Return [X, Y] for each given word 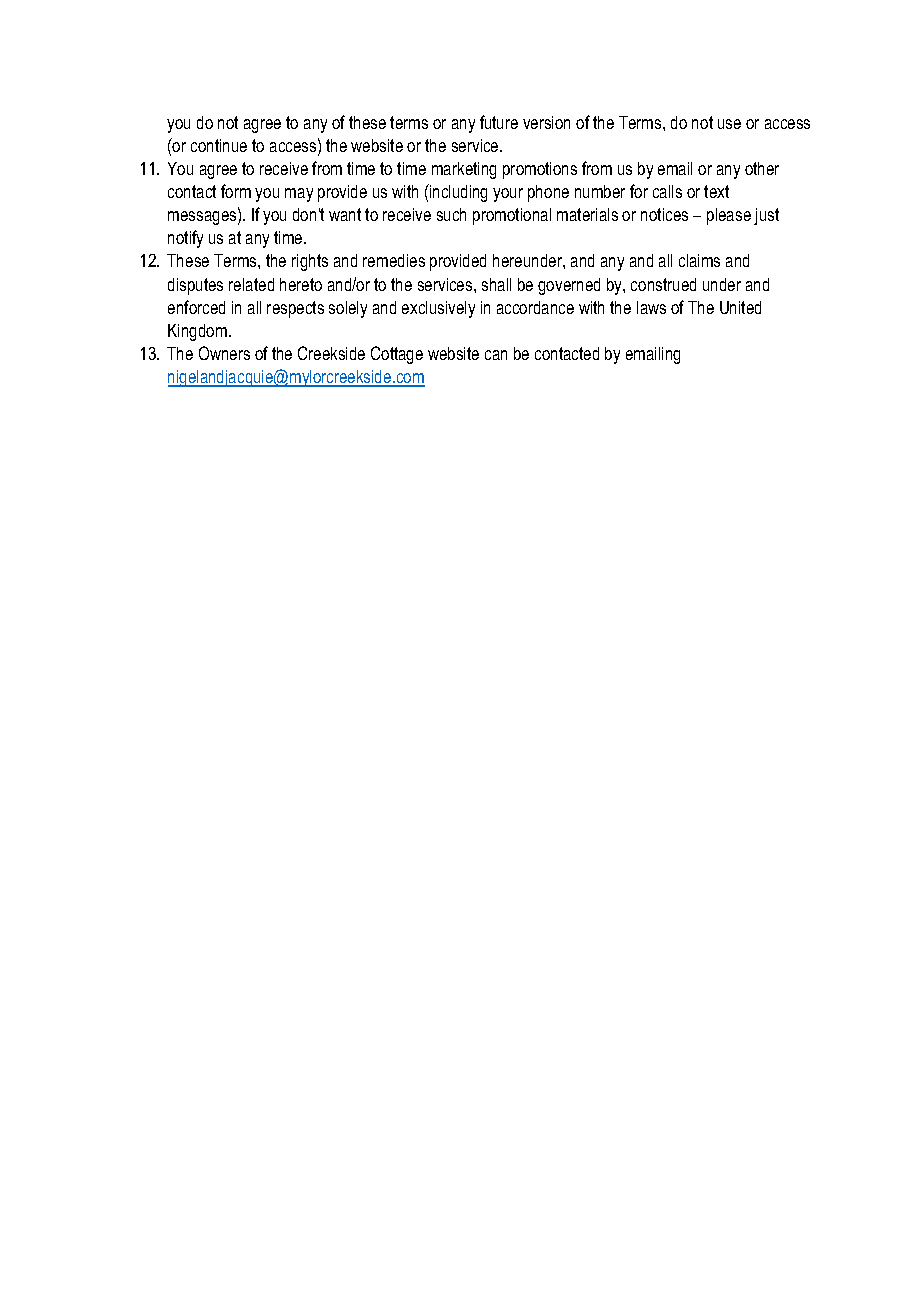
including [457, 193]
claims [699, 260]
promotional [512, 216]
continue [219, 145]
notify [185, 239]
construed [663, 284]
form [236, 191]
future [499, 122]
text [716, 191]
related [251, 284]
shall [496, 284]
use [729, 124]
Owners [224, 353]
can [496, 355]
